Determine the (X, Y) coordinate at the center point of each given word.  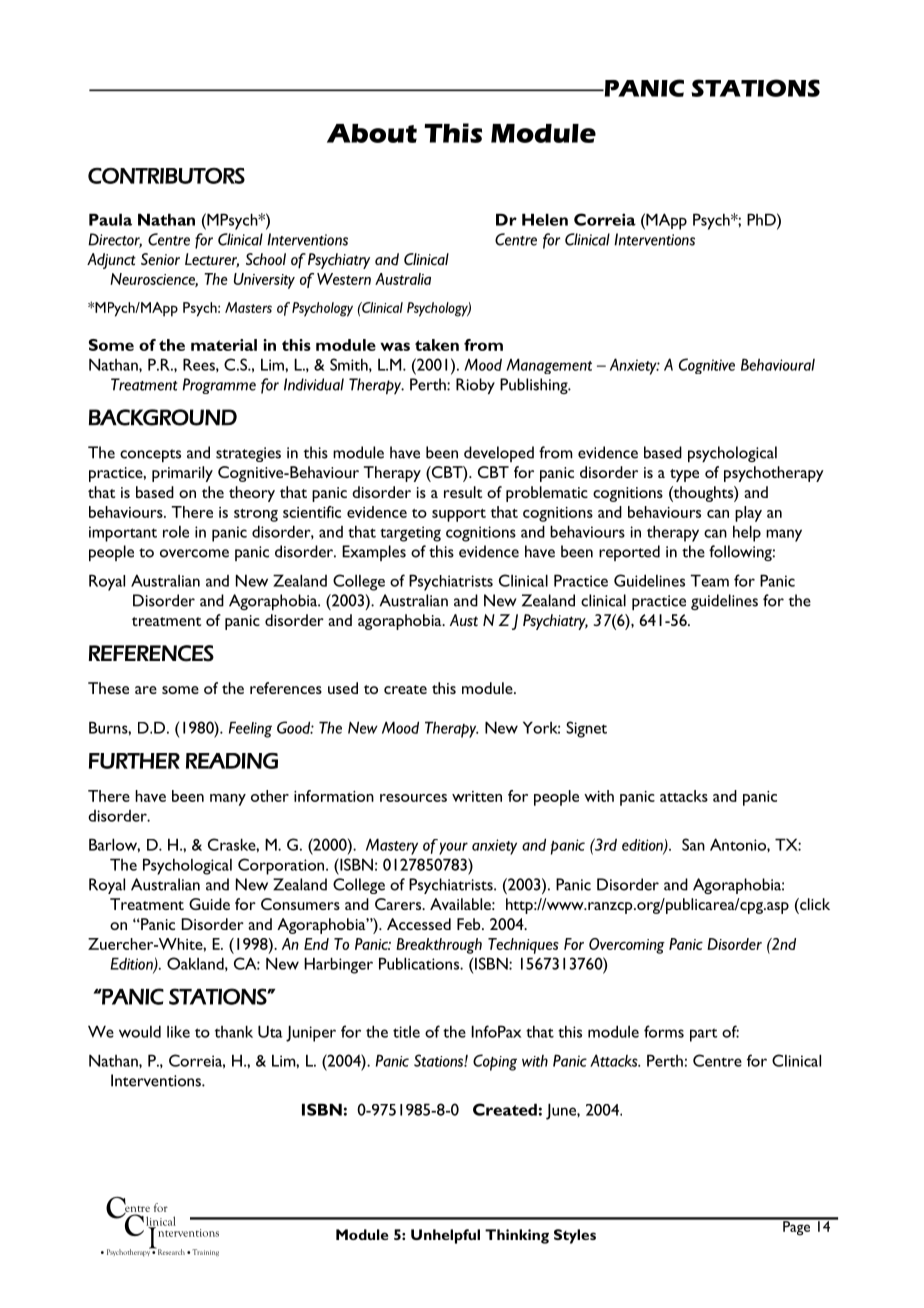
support (459, 515)
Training (206, 1252)
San (693, 844)
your (453, 848)
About (372, 133)
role (176, 532)
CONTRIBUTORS (166, 176)
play (748, 514)
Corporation (282, 866)
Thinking (517, 1236)
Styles (575, 1236)
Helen (545, 219)
